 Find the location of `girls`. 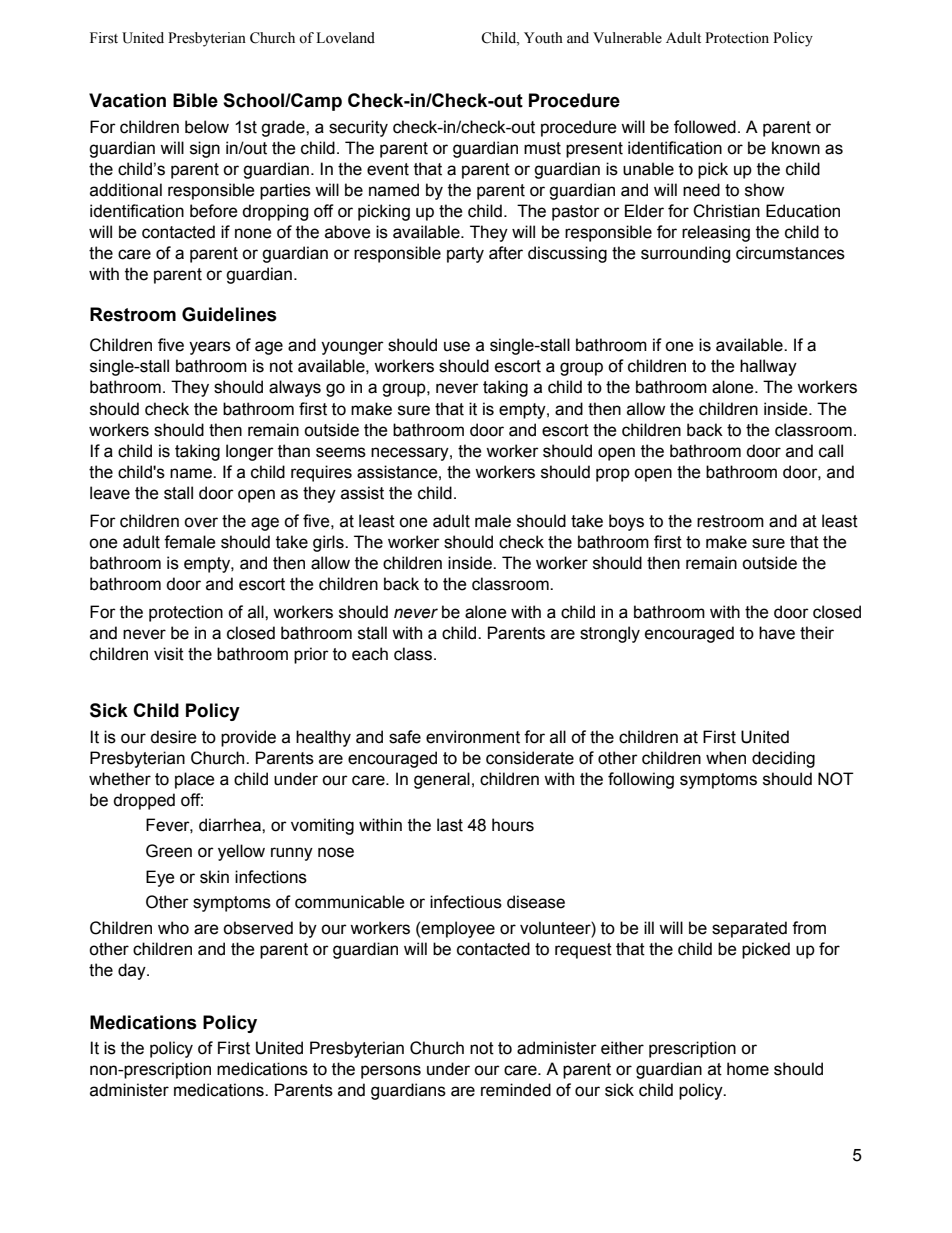

girls is located at coordinates (329, 543).
